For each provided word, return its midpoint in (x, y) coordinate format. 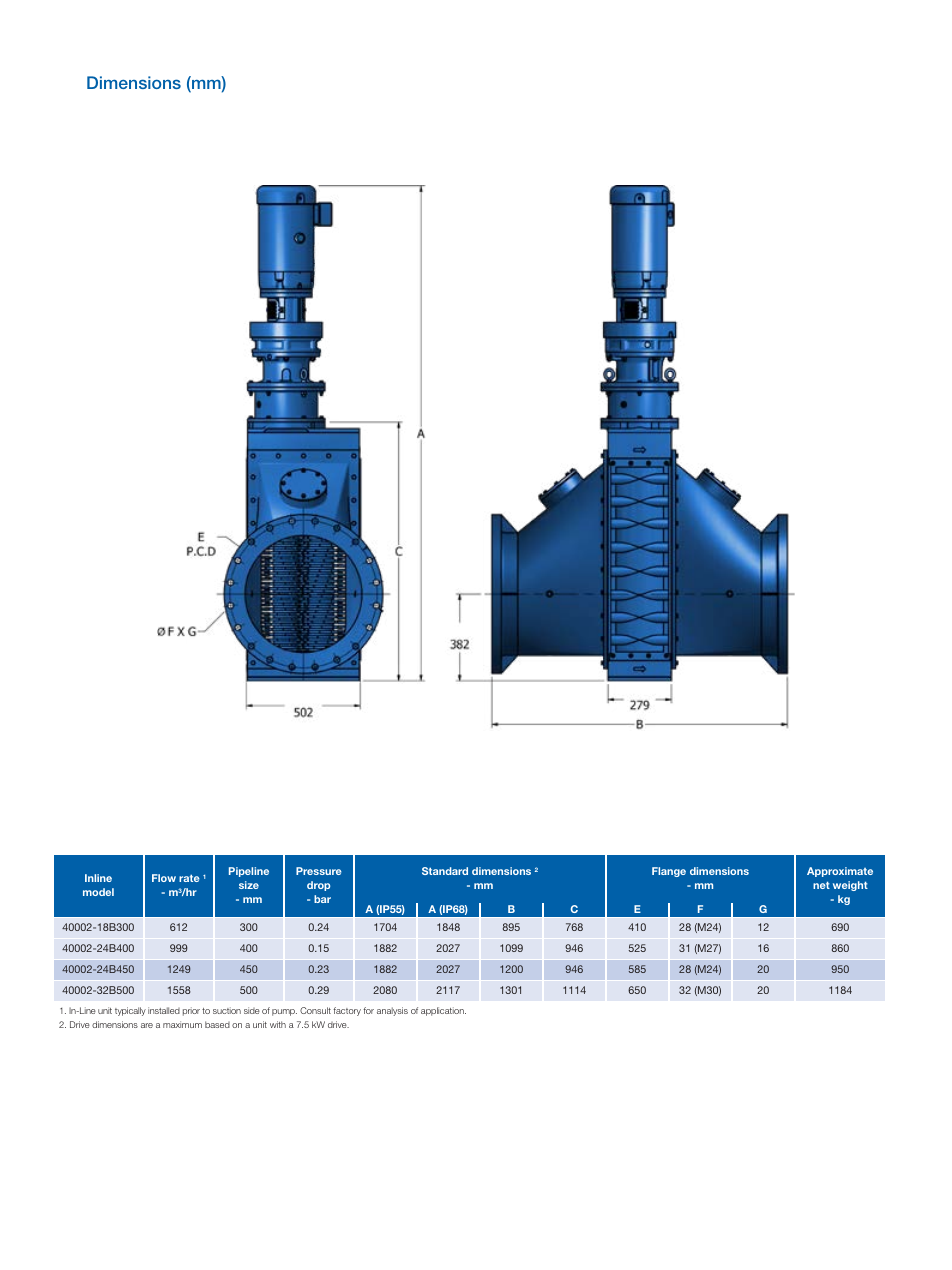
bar (322, 899)
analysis (392, 1011)
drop (318, 886)
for (368, 1010)
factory (347, 1011)
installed (164, 1010)
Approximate (840, 872)
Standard (445, 871)
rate (189, 878)
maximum (182, 1024)
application (443, 1011)
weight (850, 886)
